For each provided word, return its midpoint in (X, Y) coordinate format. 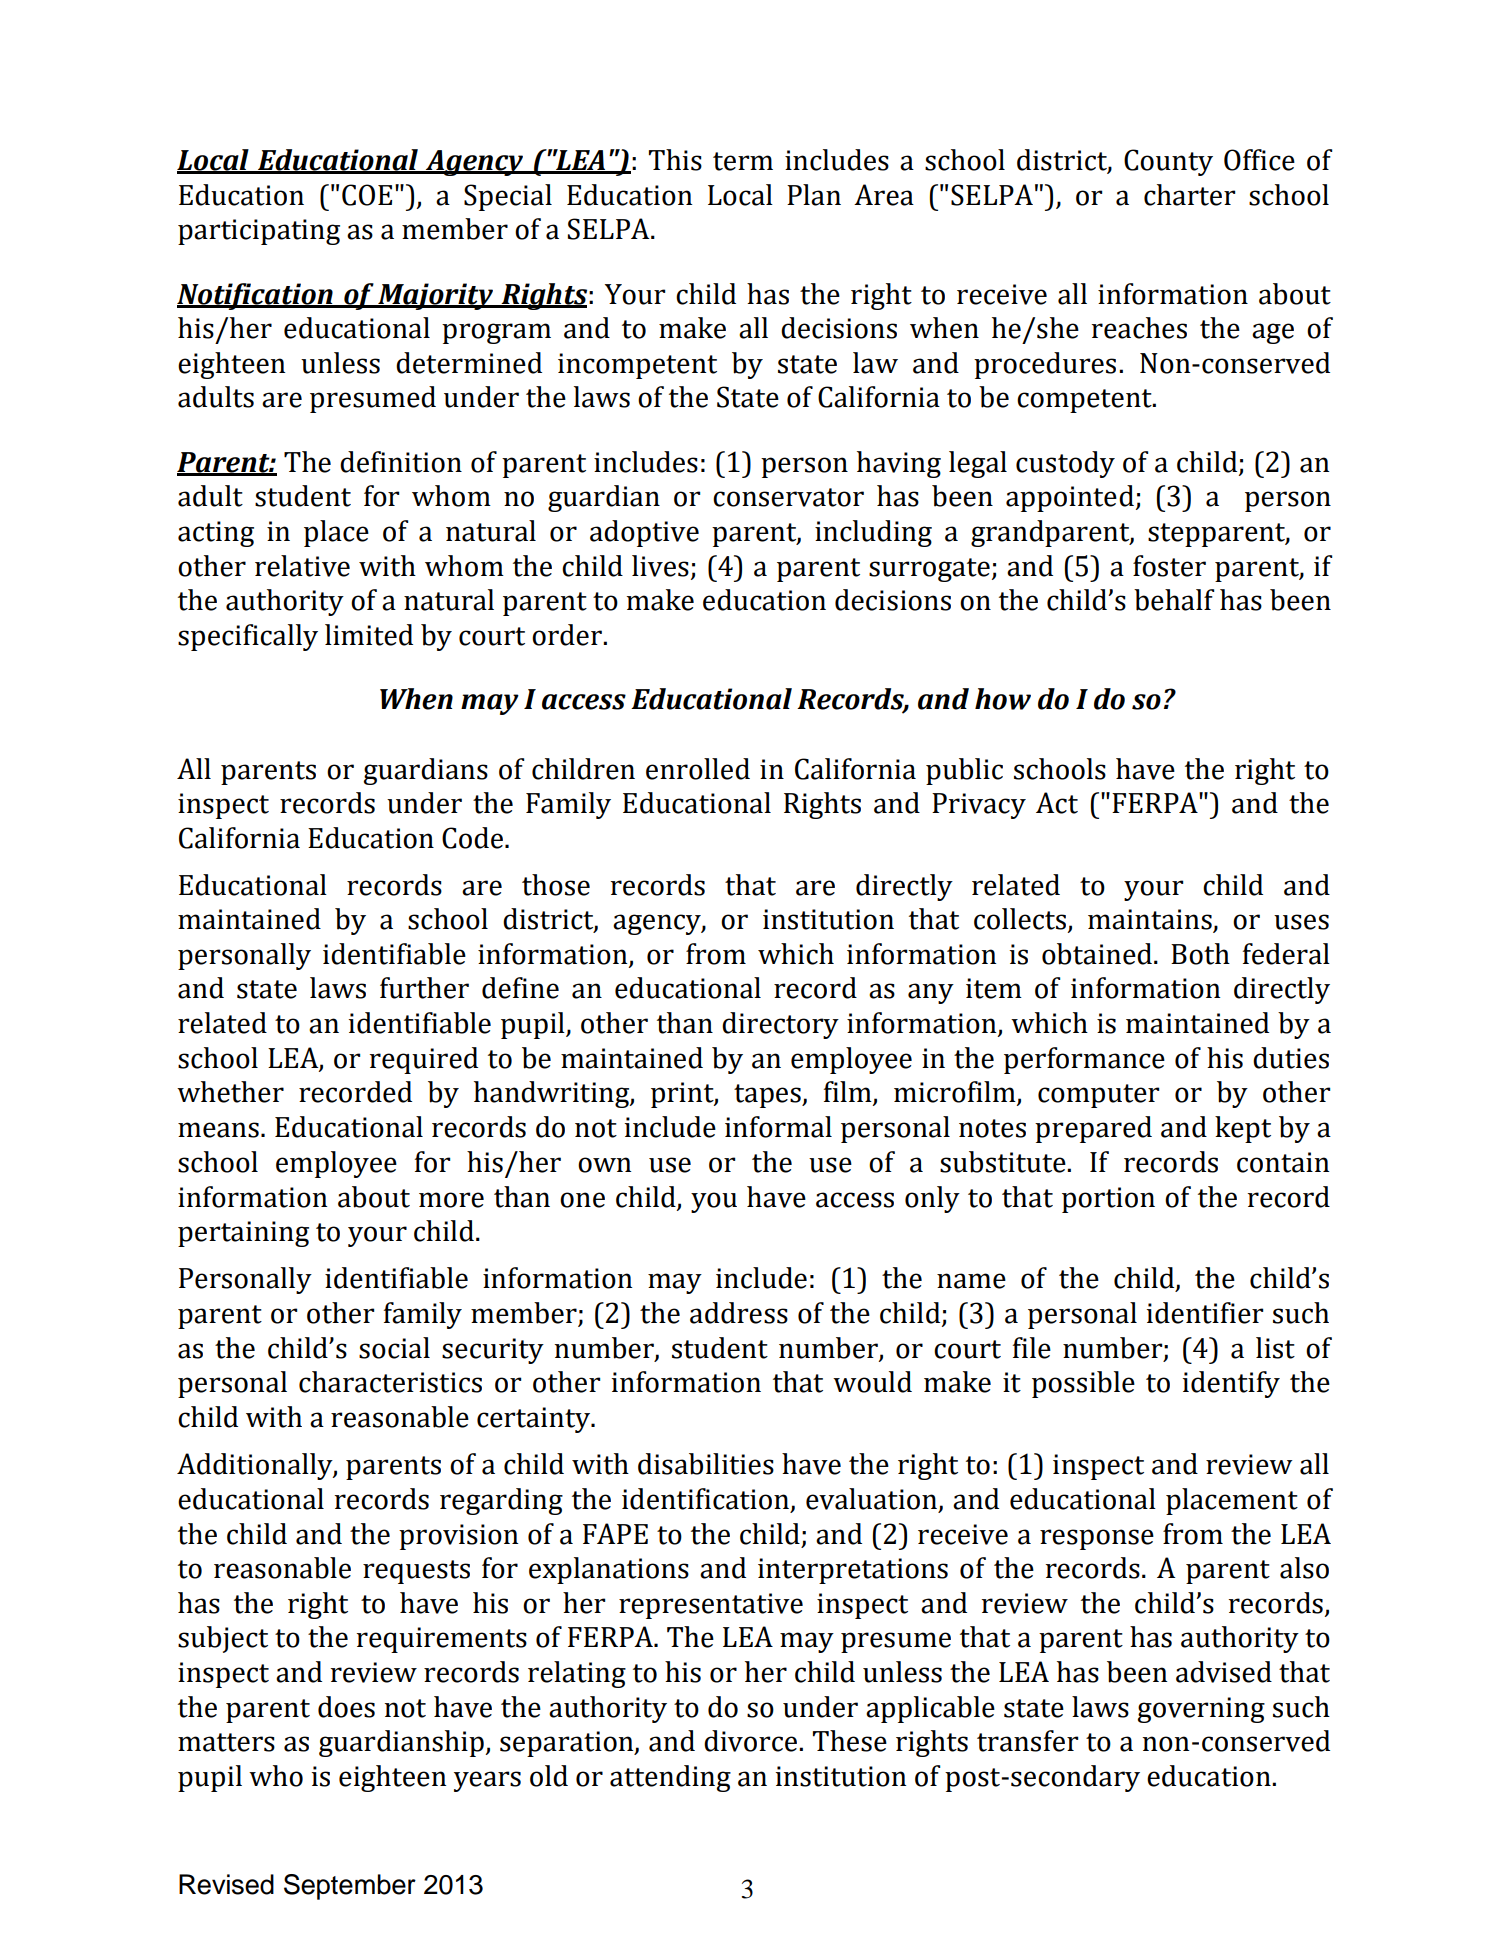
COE (367, 195)
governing (1201, 1710)
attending (670, 1778)
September (350, 1887)
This (675, 160)
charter (1189, 195)
